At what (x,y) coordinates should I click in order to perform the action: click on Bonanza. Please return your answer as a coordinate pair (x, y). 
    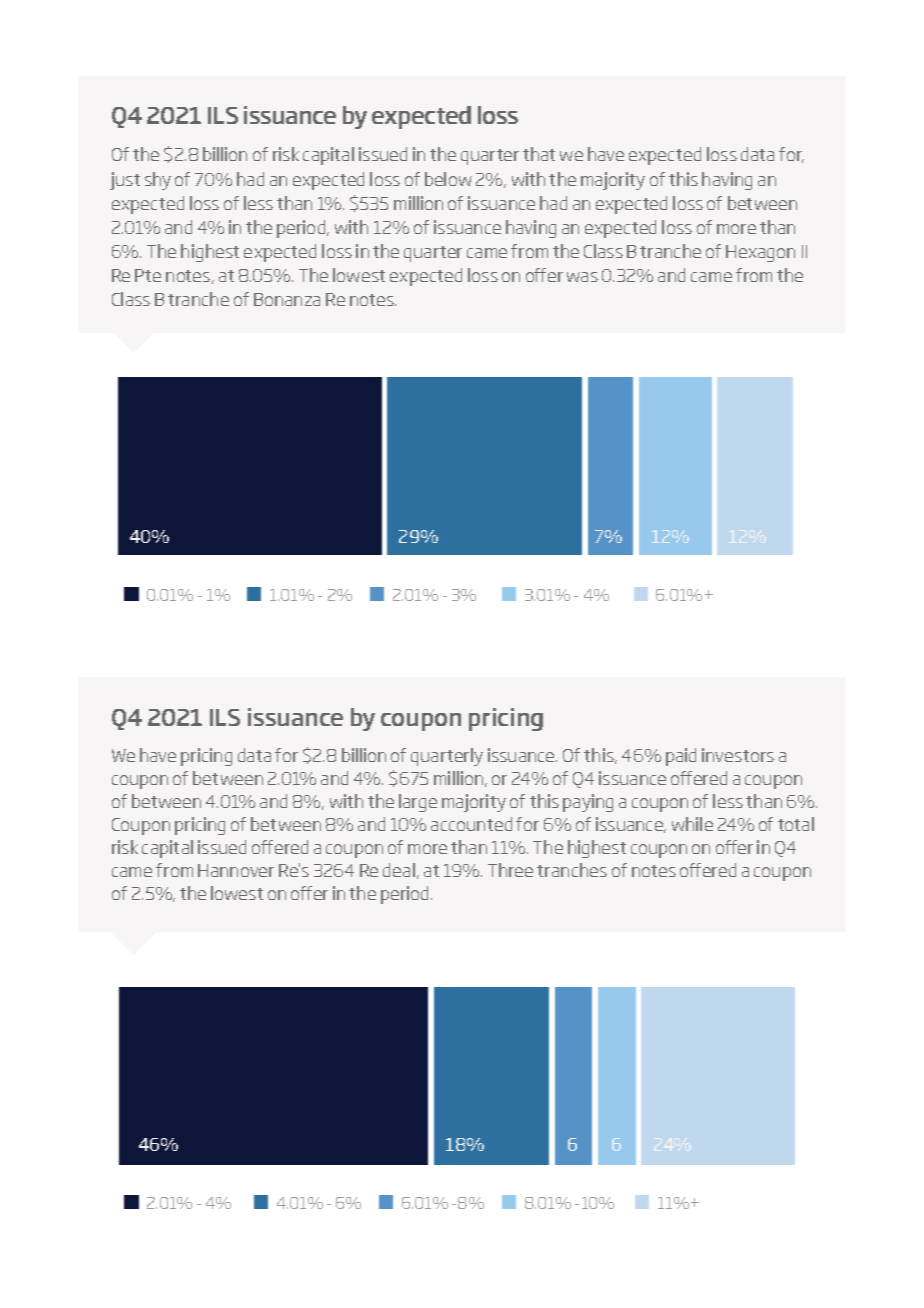
    Looking at the image, I should click on (287, 299).
